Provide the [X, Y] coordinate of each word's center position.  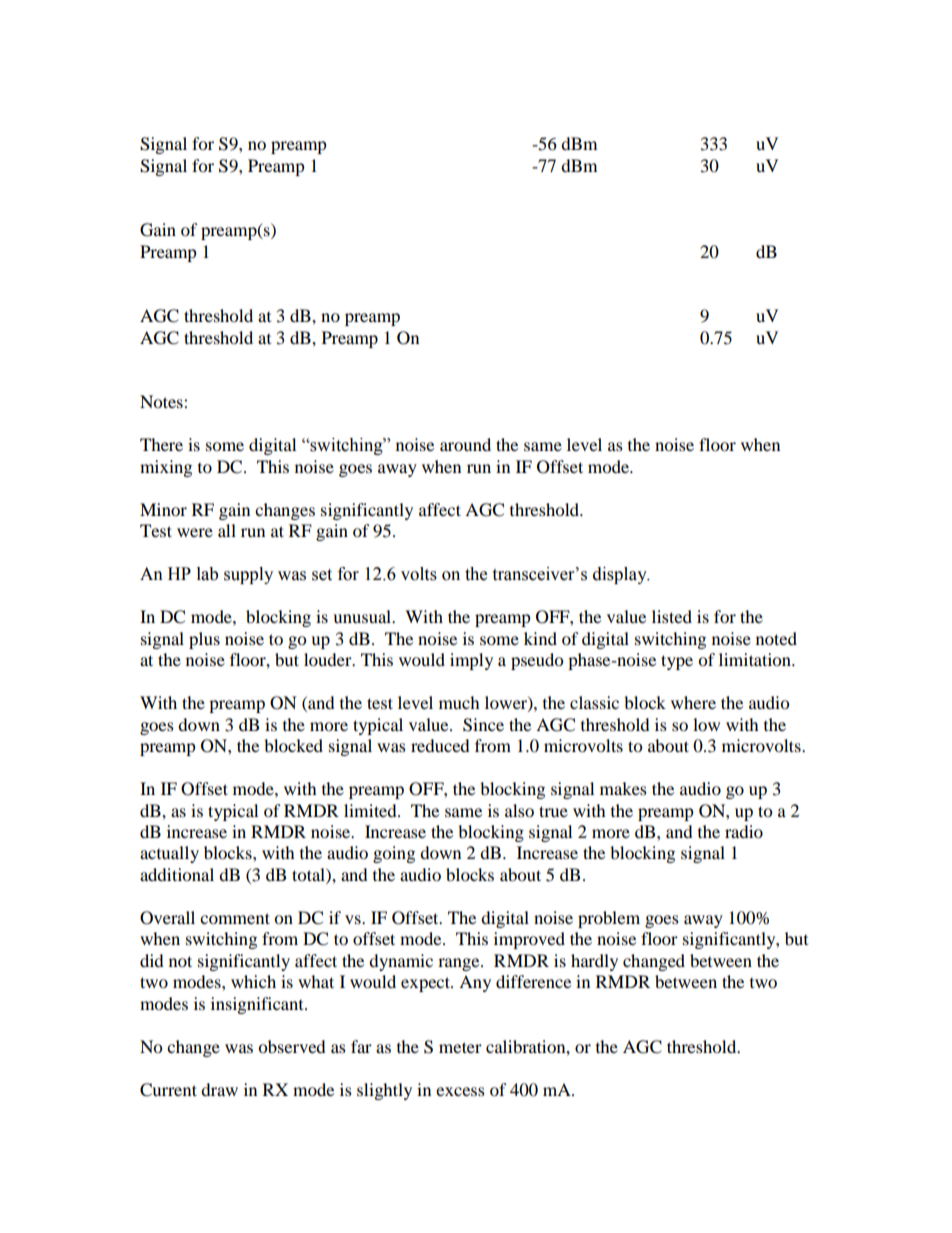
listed [672, 616]
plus [204, 640]
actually [169, 854]
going [394, 854]
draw [219, 1089]
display [621, 575]
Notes [162, 401]
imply [471, 661]
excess [460, 1091]
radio [744, 831]
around [465, 444]
